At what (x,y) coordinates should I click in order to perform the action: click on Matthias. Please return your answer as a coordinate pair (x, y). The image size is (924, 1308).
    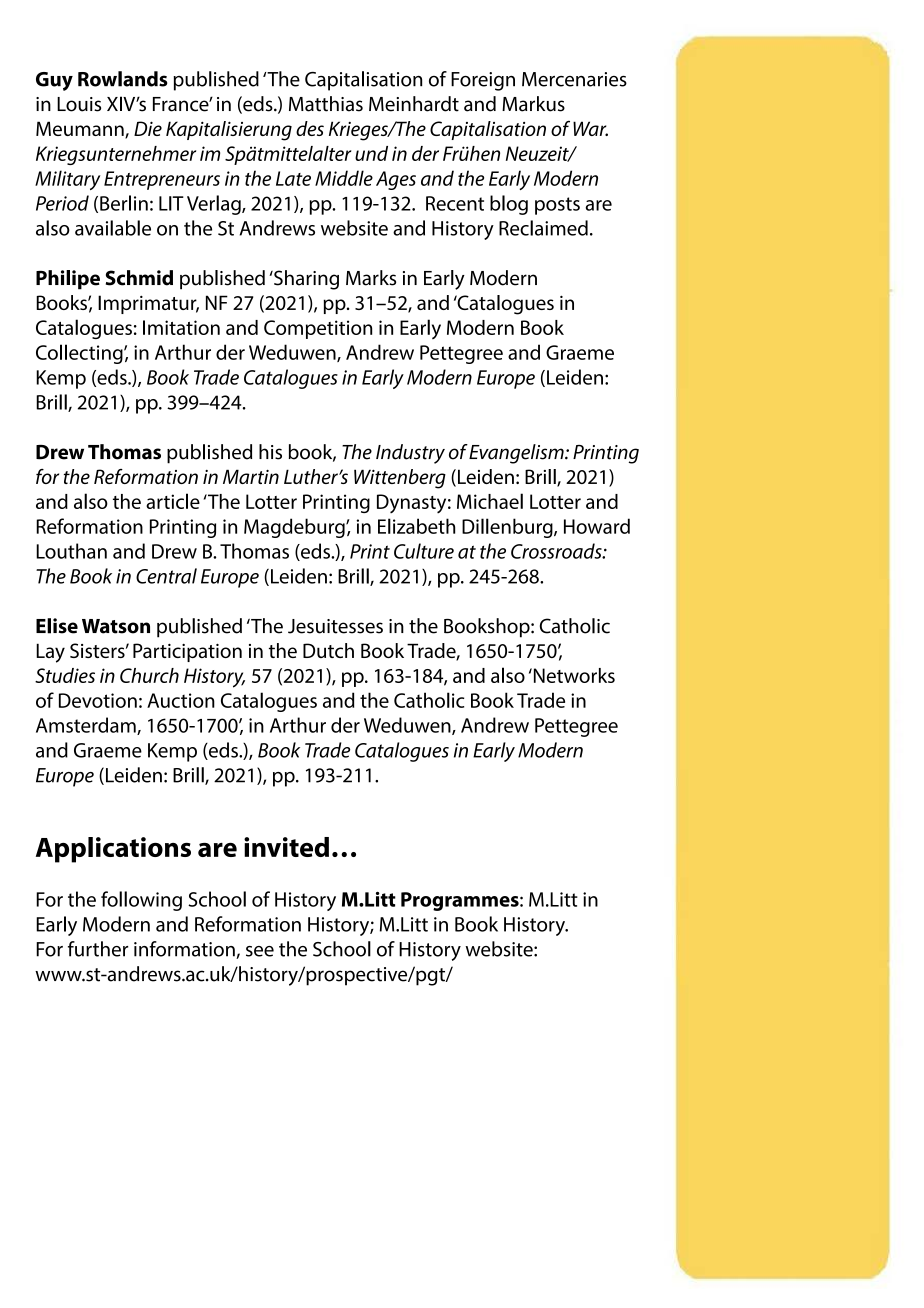
    Looking at the image, I should click on (326, 104).
